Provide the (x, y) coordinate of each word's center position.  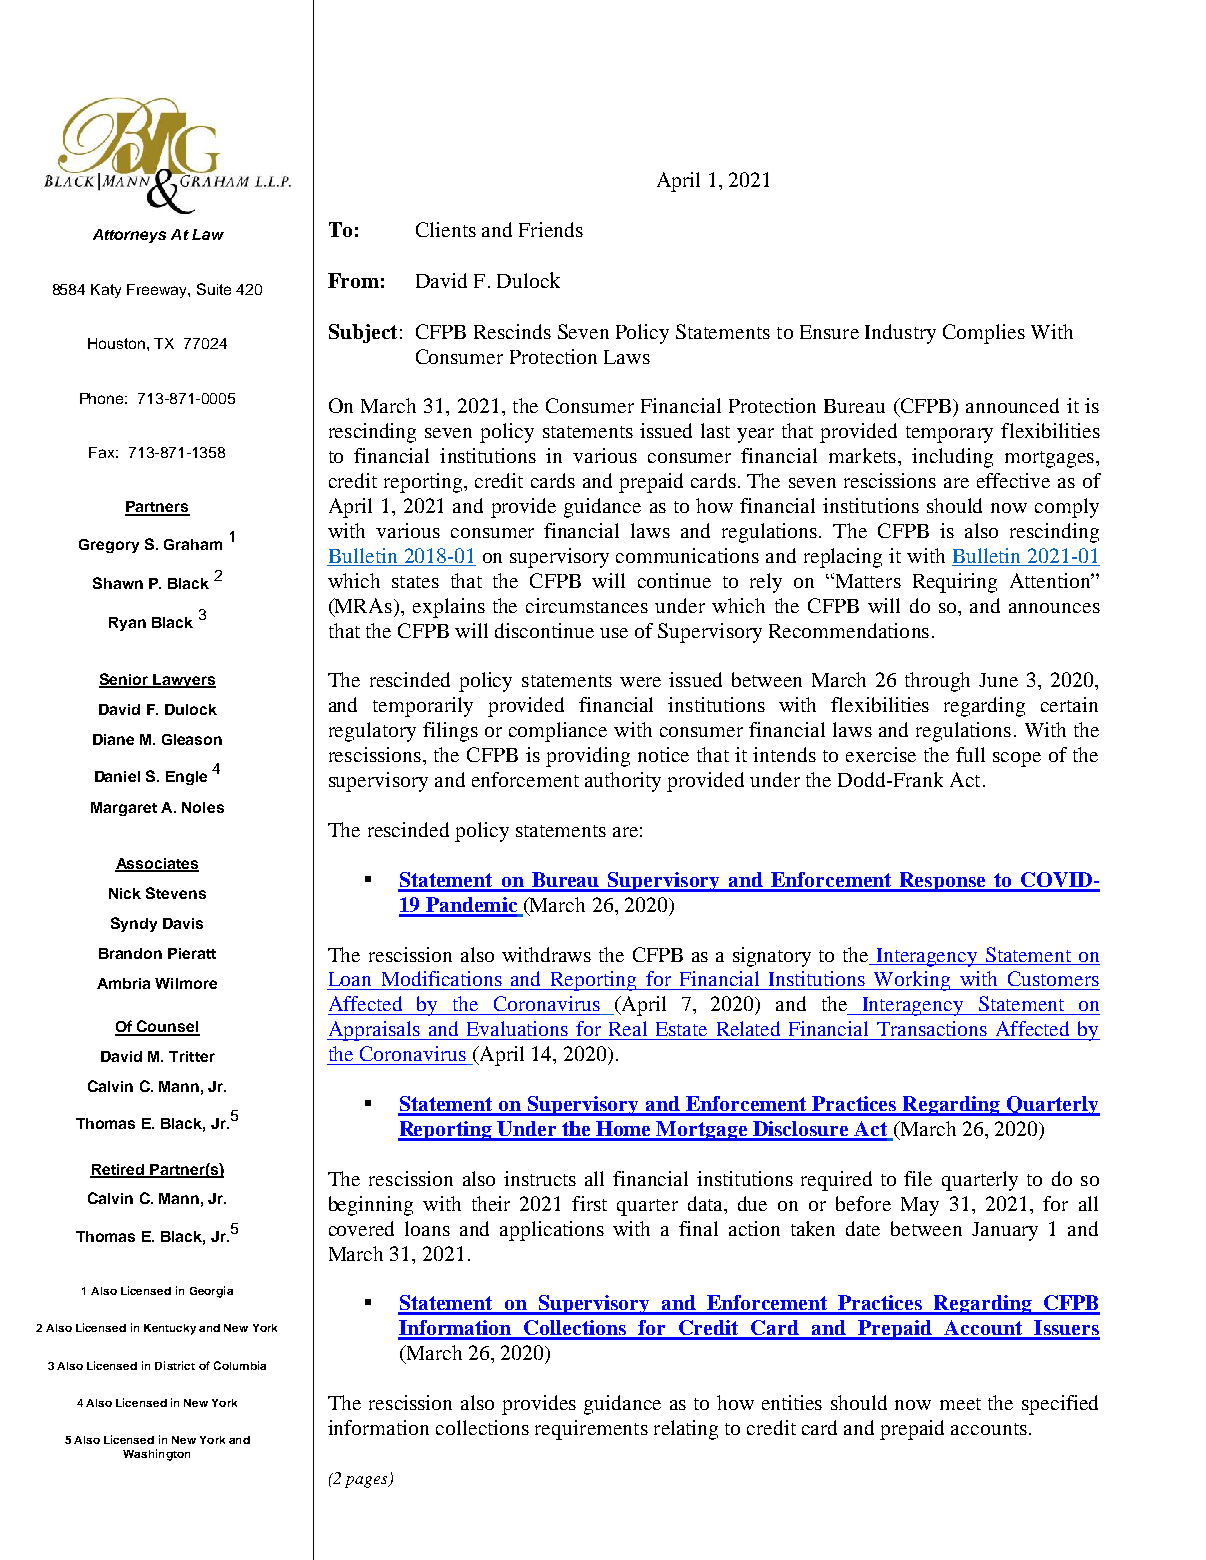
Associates (157, 864)
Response (943, 882)
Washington (156, 1455)
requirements (591, 1430)
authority (623, 782)
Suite (214, 289)
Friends (551, 229)
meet (960, 1404)
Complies (984, 334)
